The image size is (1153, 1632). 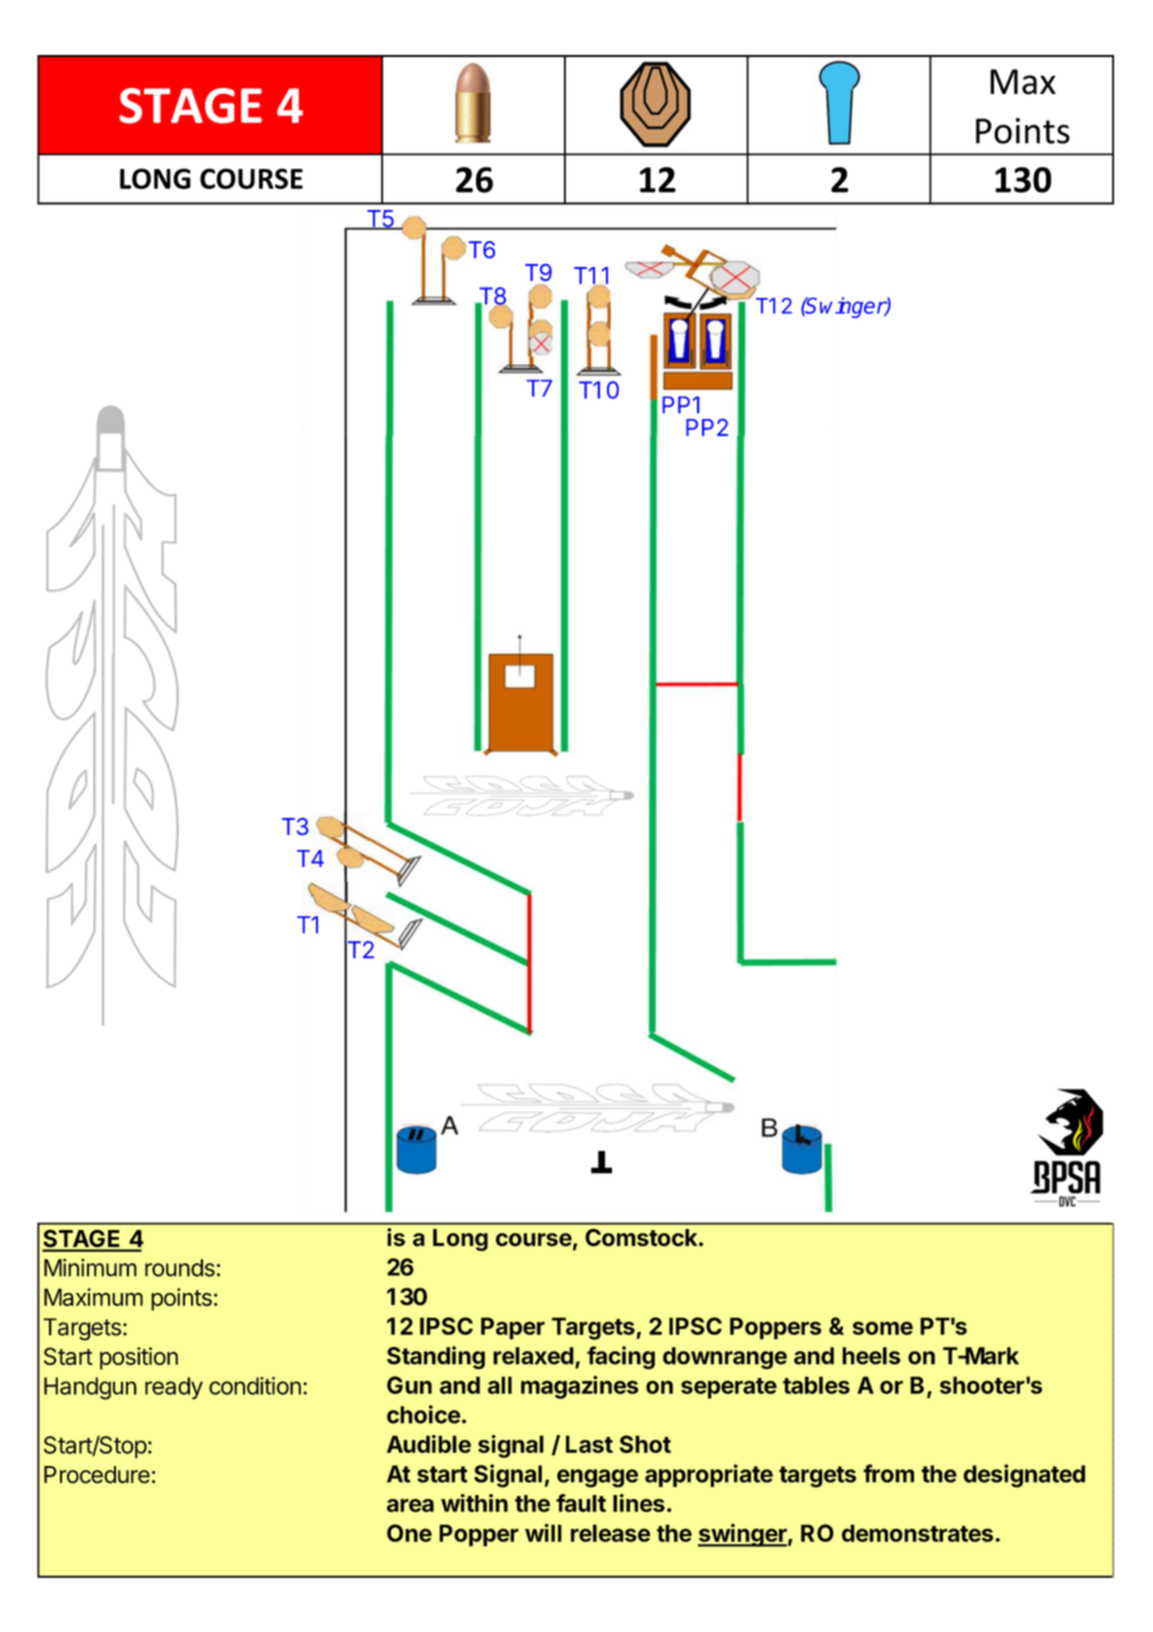 What do you see at coordinates (883, 1328) in the document?
I see `some` at bounding box center [883, 1328].
